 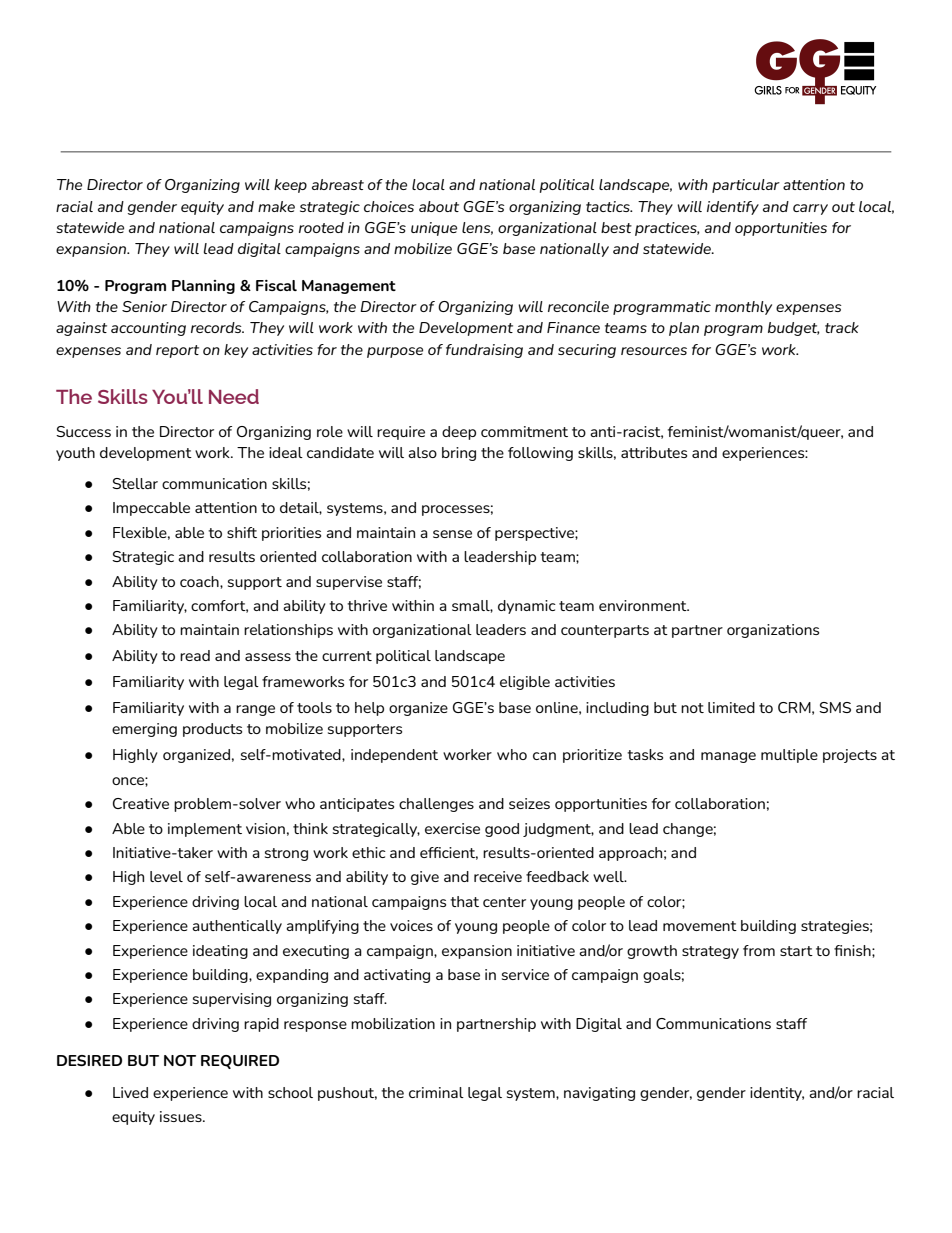 I want to click on Stellar, so click(x=135, y=483).
